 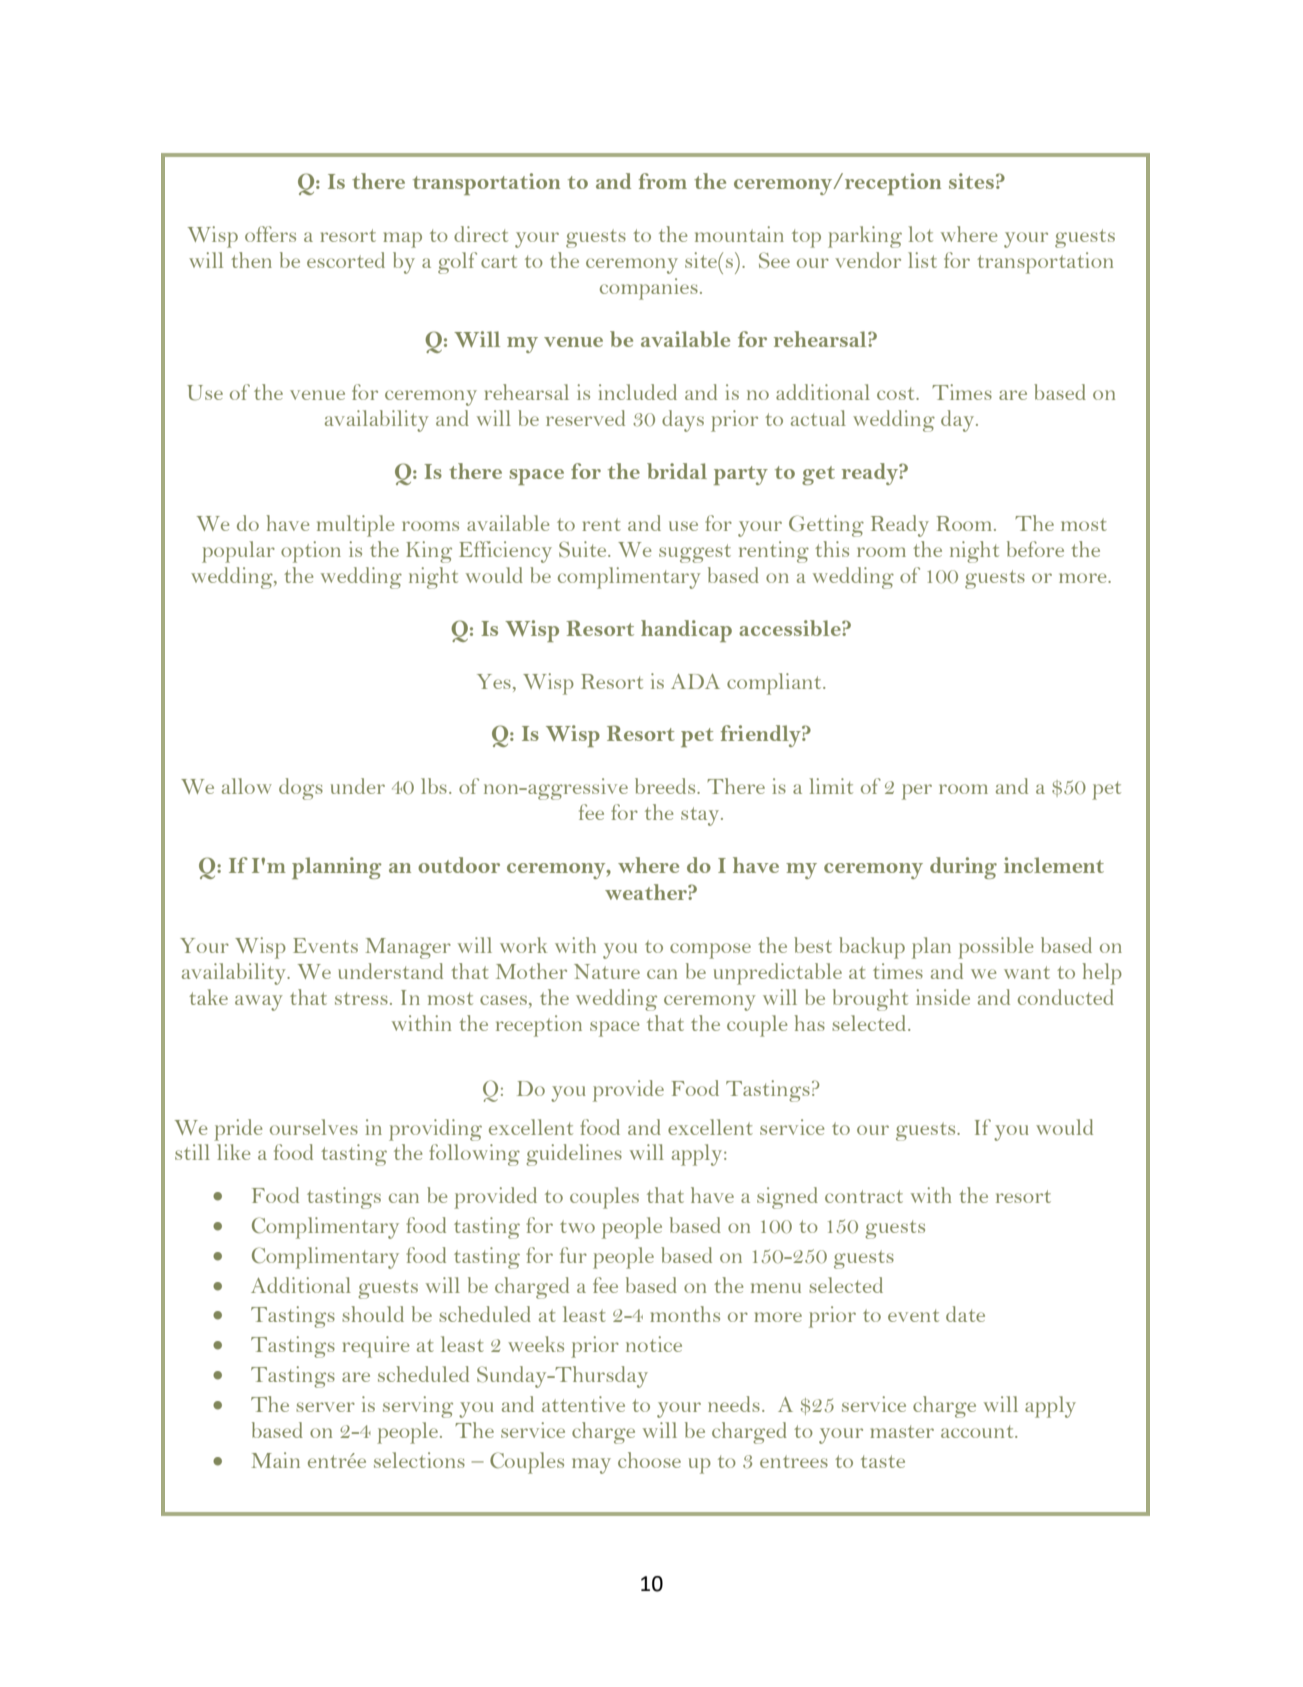 I want to click on lot, so click(x=920, y=234).
